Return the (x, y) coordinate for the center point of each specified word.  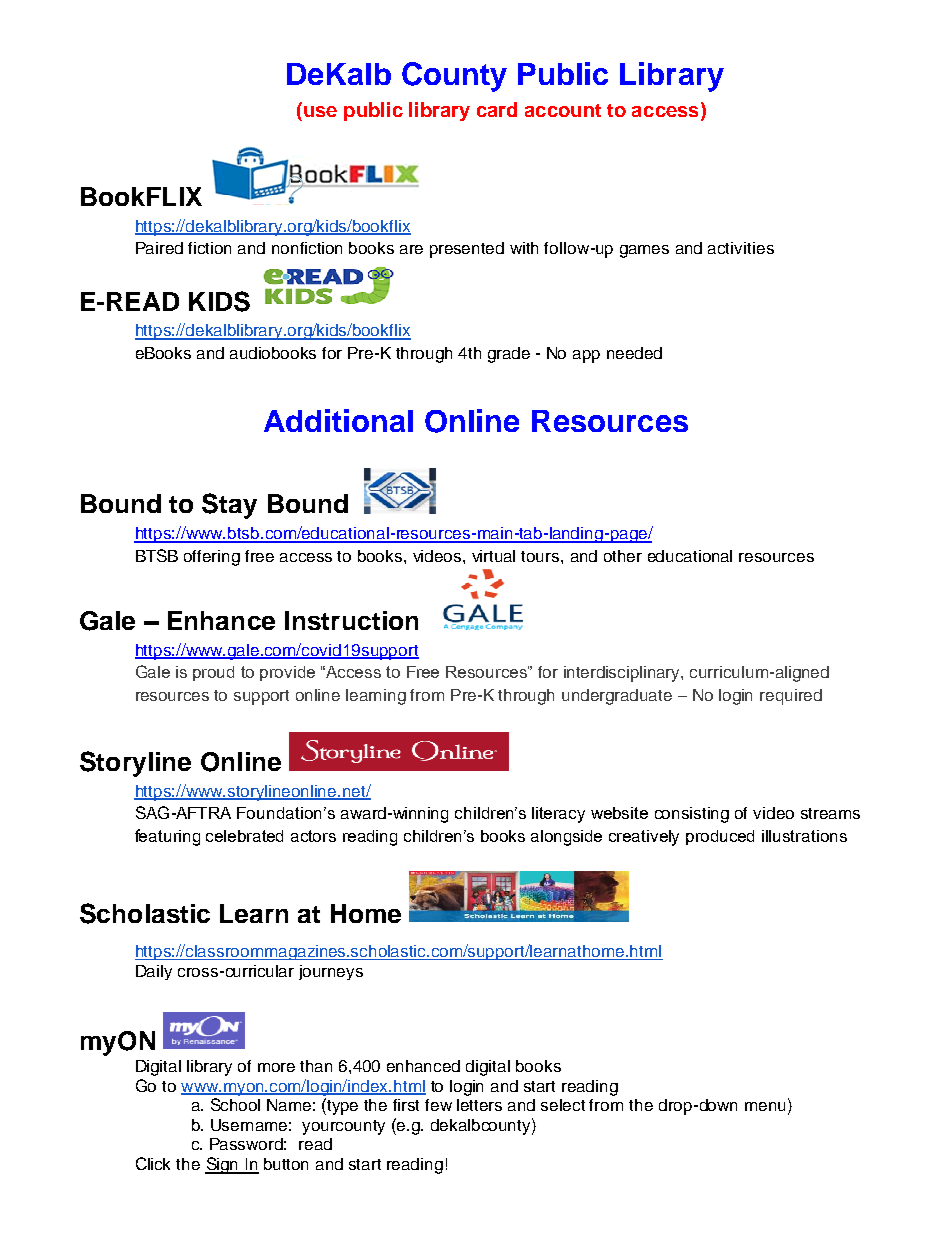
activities (741, 248)
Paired (159, 248)
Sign (223, 1165)
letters (479, 1105)
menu (765, 1106)
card (497, 109)
